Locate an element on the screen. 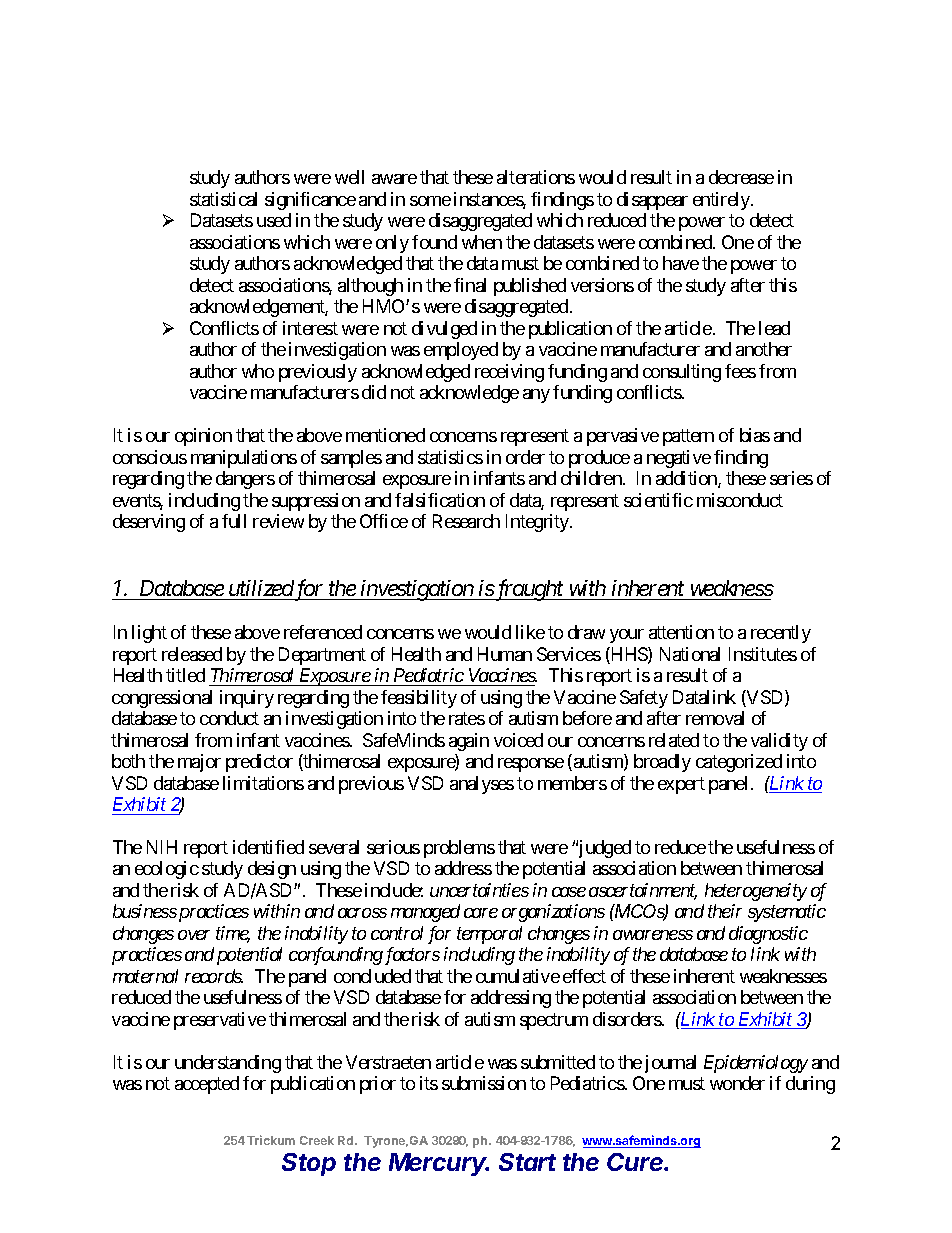  when is located at coordinates (482, 242).
